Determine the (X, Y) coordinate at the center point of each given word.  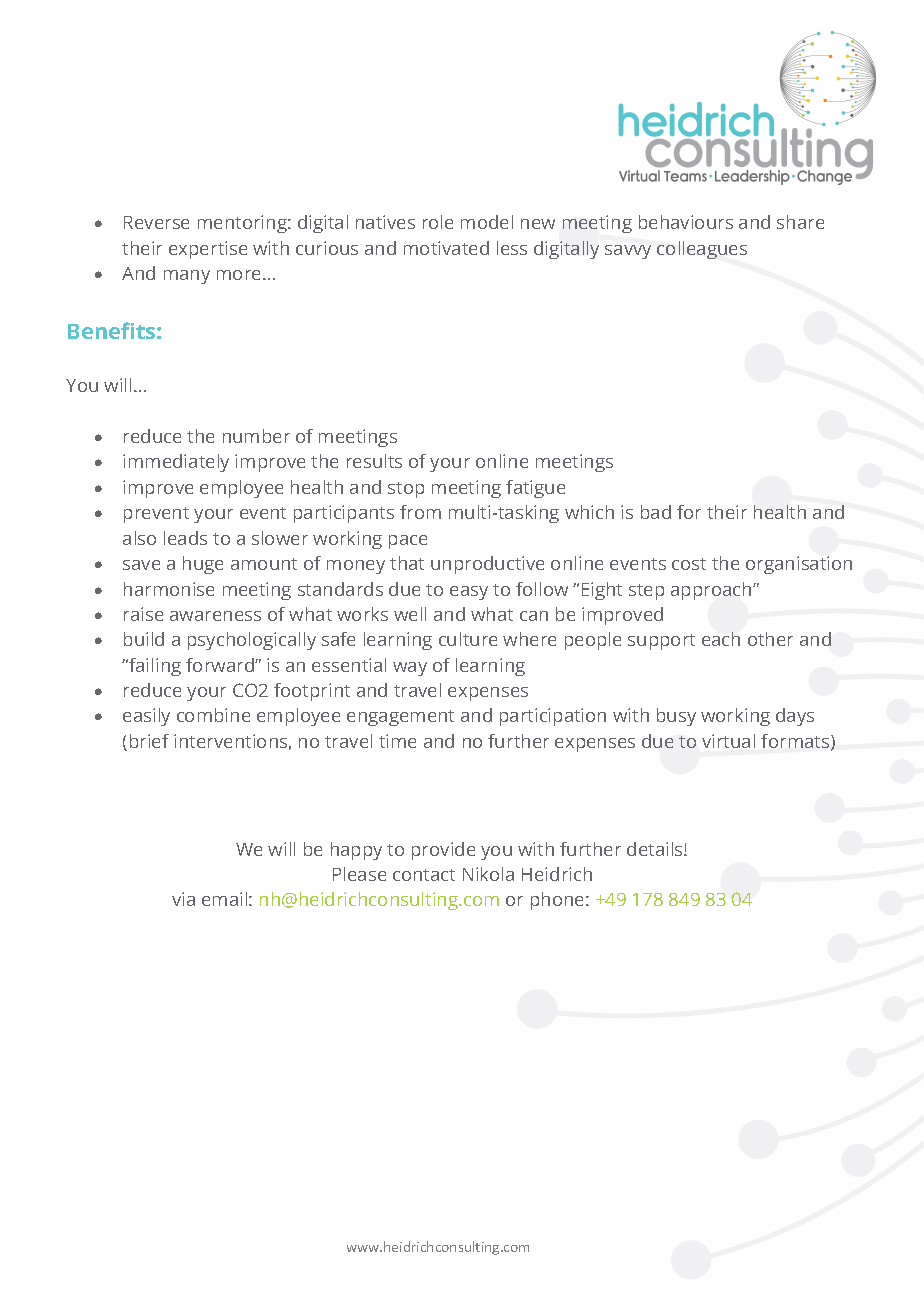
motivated (446, 248)
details (656, 849)
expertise (208, 250)
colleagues (702, 250)
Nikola (488, 874)
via (183, 899)
